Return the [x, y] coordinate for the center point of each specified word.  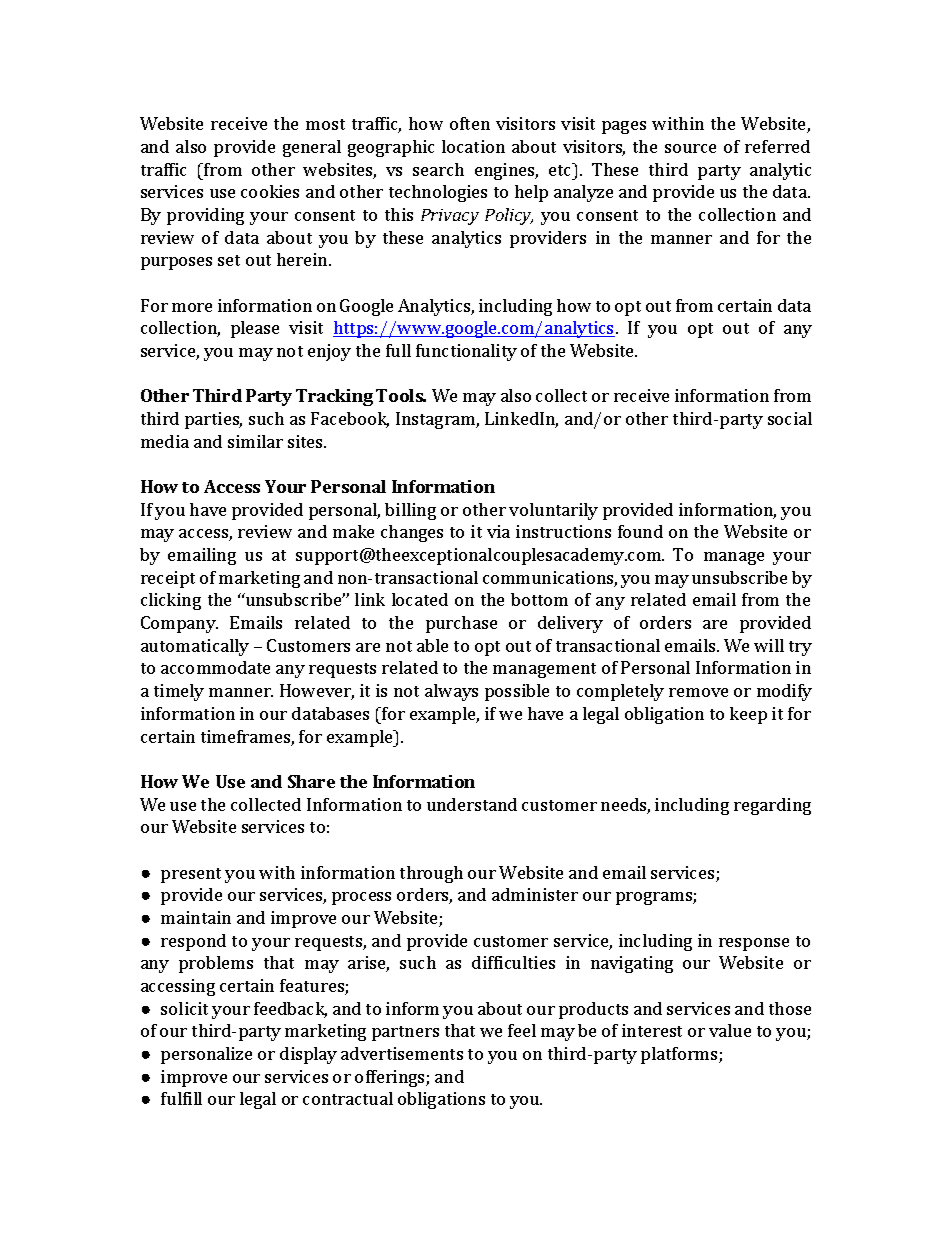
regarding [772, 806]
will [769, 645]
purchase [461, 624]
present [191, 875]
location [473, 146]
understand [472, 804]
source [690, 148]
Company [179, 624]
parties [213, 420]
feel [522, 1030]
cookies [270, 191]
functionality [466, 352]
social [790, 418]
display [308, 1055]
